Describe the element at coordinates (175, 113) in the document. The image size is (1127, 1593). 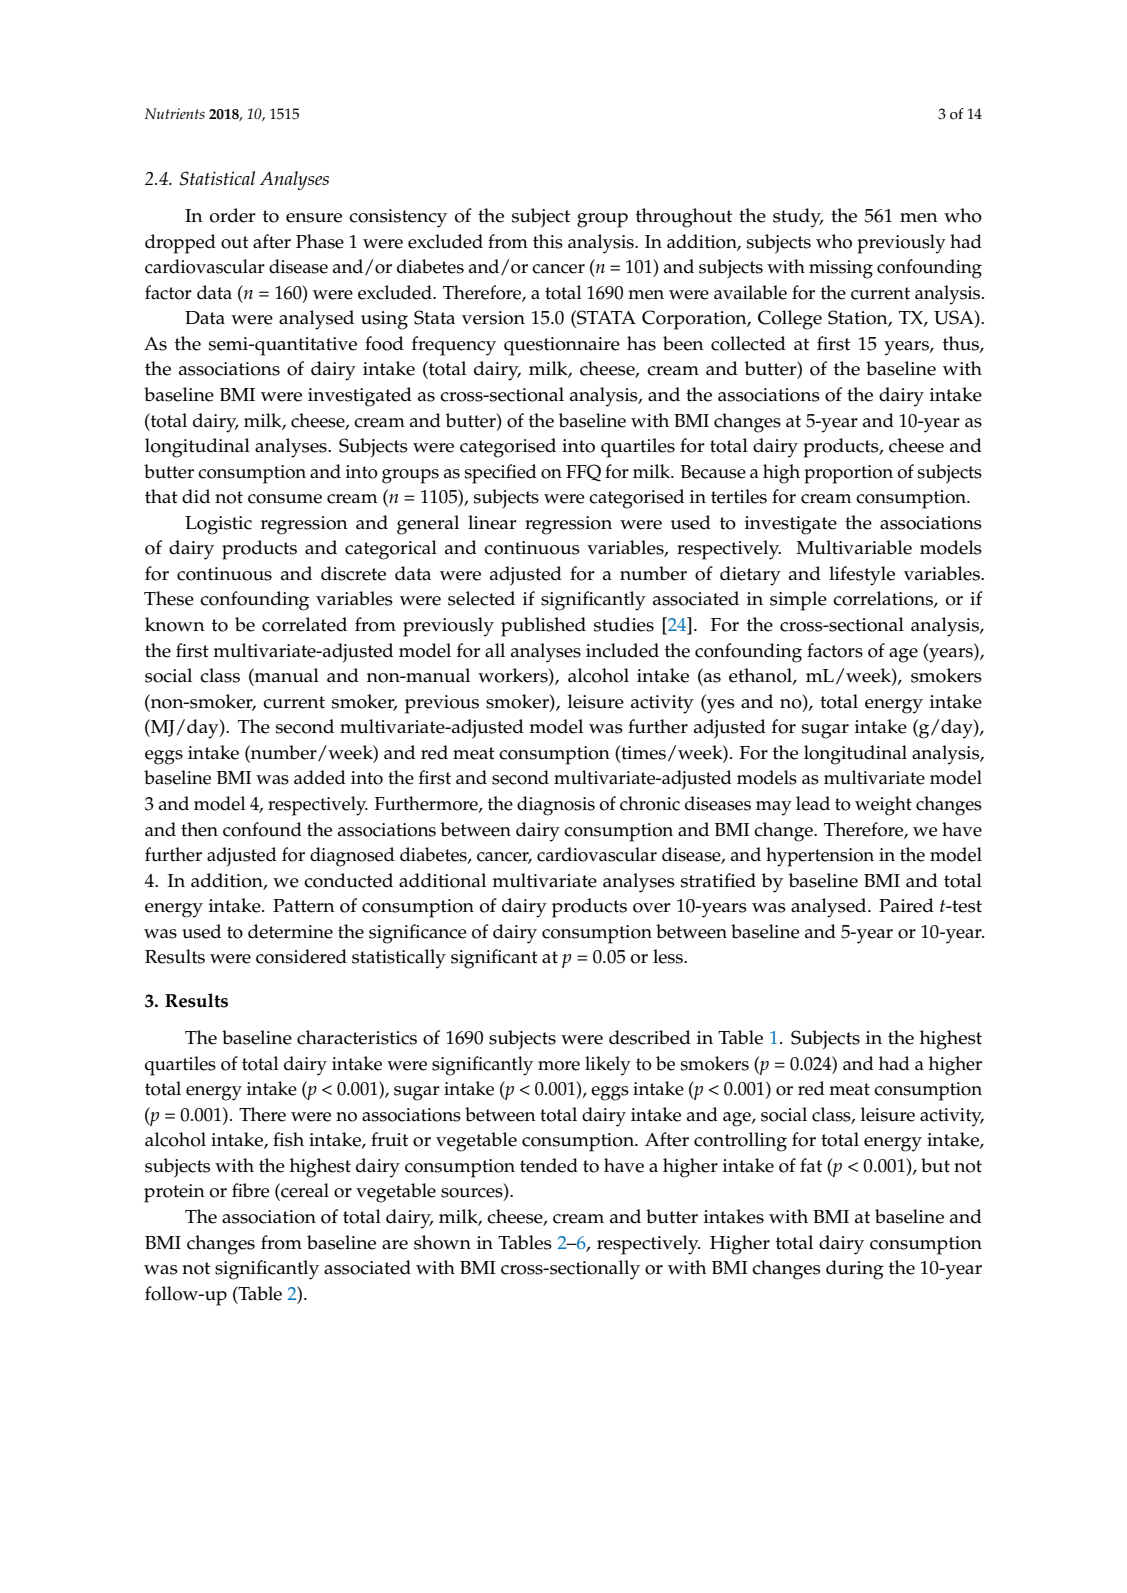
I see `Nutrients` at that location.
